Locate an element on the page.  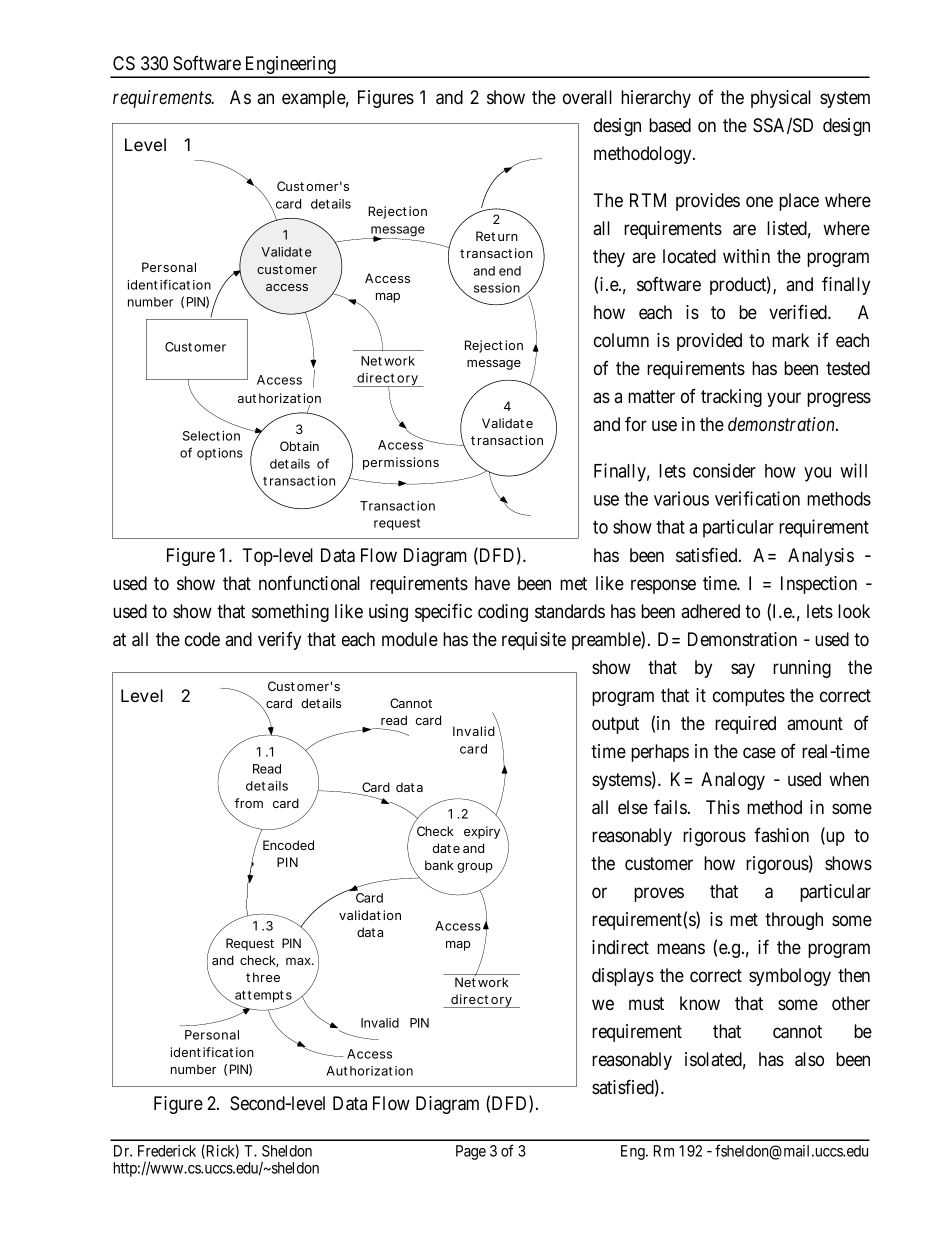
for is located at coordinates (636, 423).
